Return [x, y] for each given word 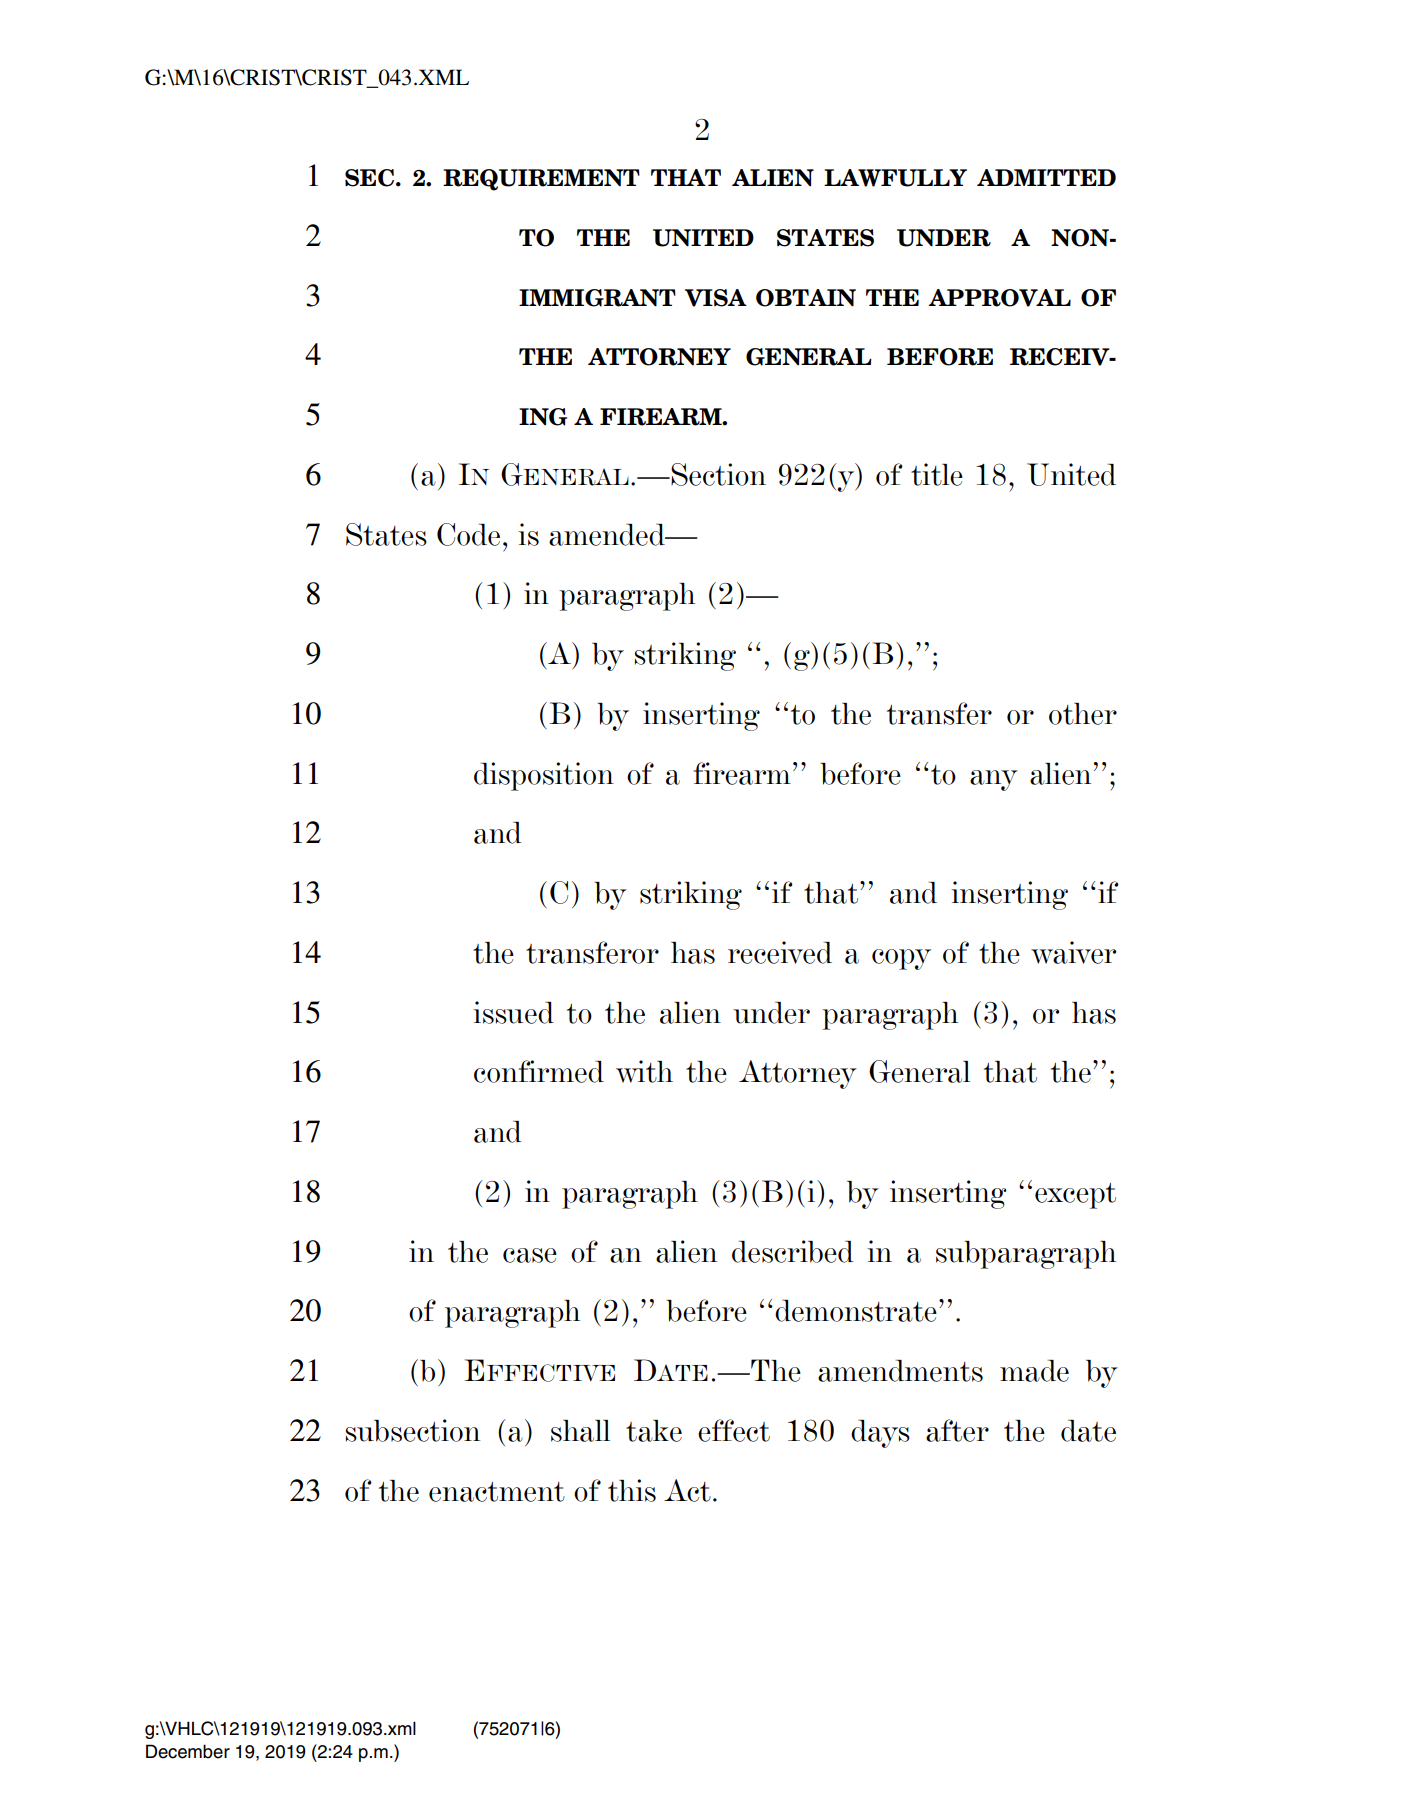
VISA [716, 298]
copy [901, 959]
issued [513, 1012]
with [644, 1071]
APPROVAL [999, 298]
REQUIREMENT [541, 180]
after [957, 1430]
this [632, 1490]
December [188, 1751]
